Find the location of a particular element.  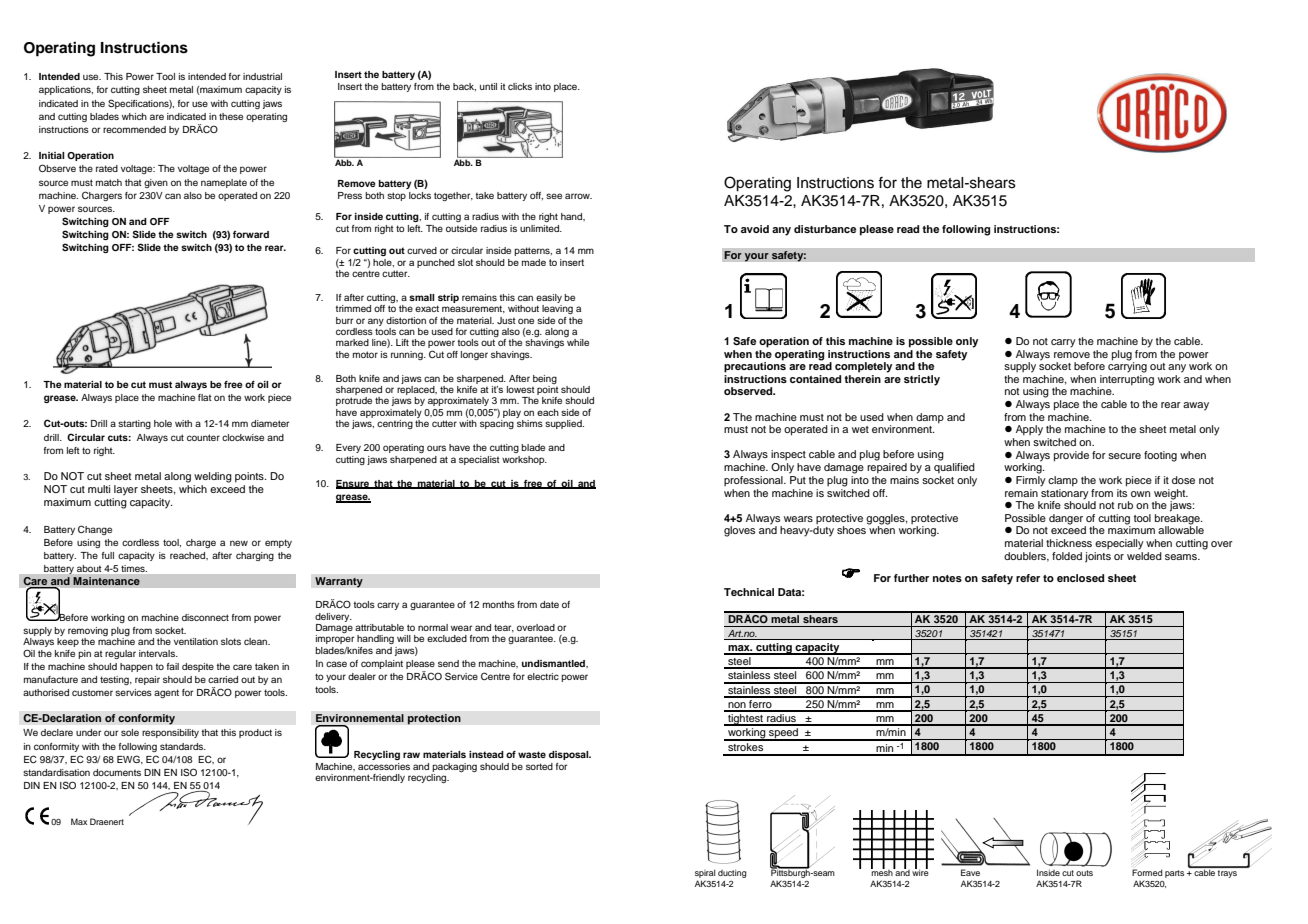

professional is located at coordinates (754, 481).
